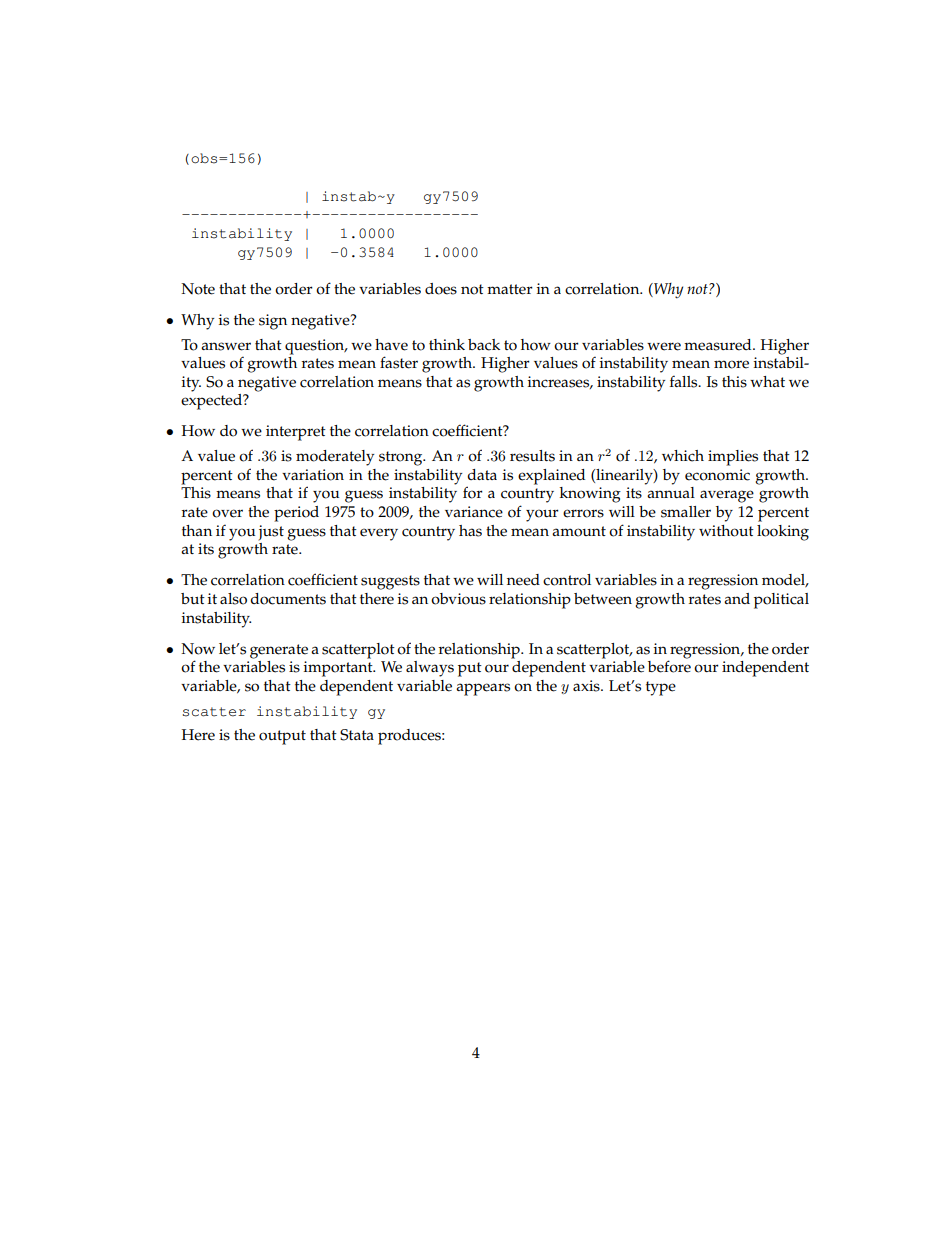 The width and height of the screenshot is (952, 1233). What do you see at coordinates (288, 599) in the screenshot?
I see `documents` at bounding box center [288, 599].
